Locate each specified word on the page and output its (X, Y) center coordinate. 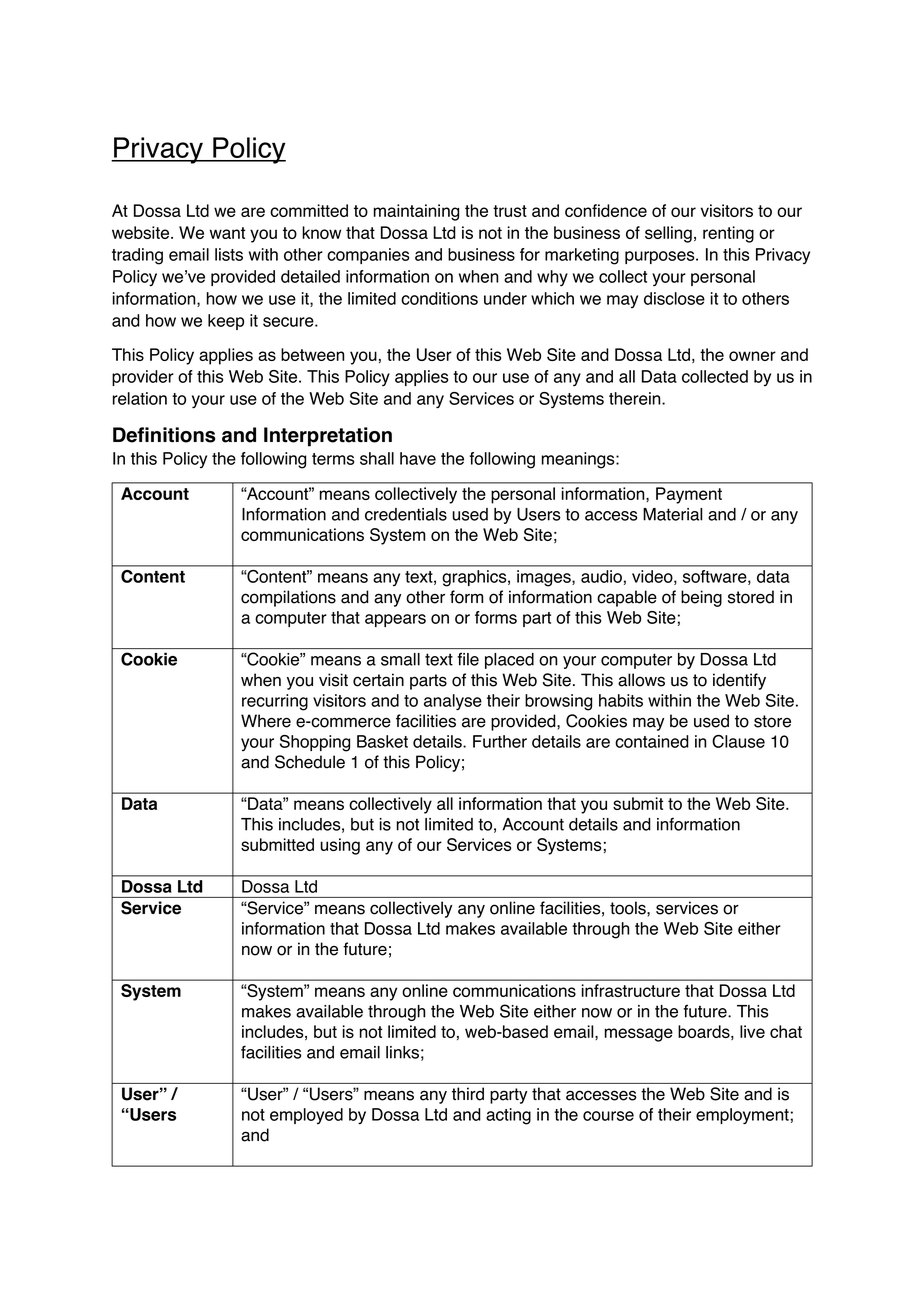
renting (728, 234)
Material (672, 514)
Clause (738, 741)
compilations (288, 598)
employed (306, 1116)
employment (742, 1116)
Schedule (310, 762)
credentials (406, 514)
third (468, 1094)
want (227, 233)
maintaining (416, 212)
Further (500, 741)
